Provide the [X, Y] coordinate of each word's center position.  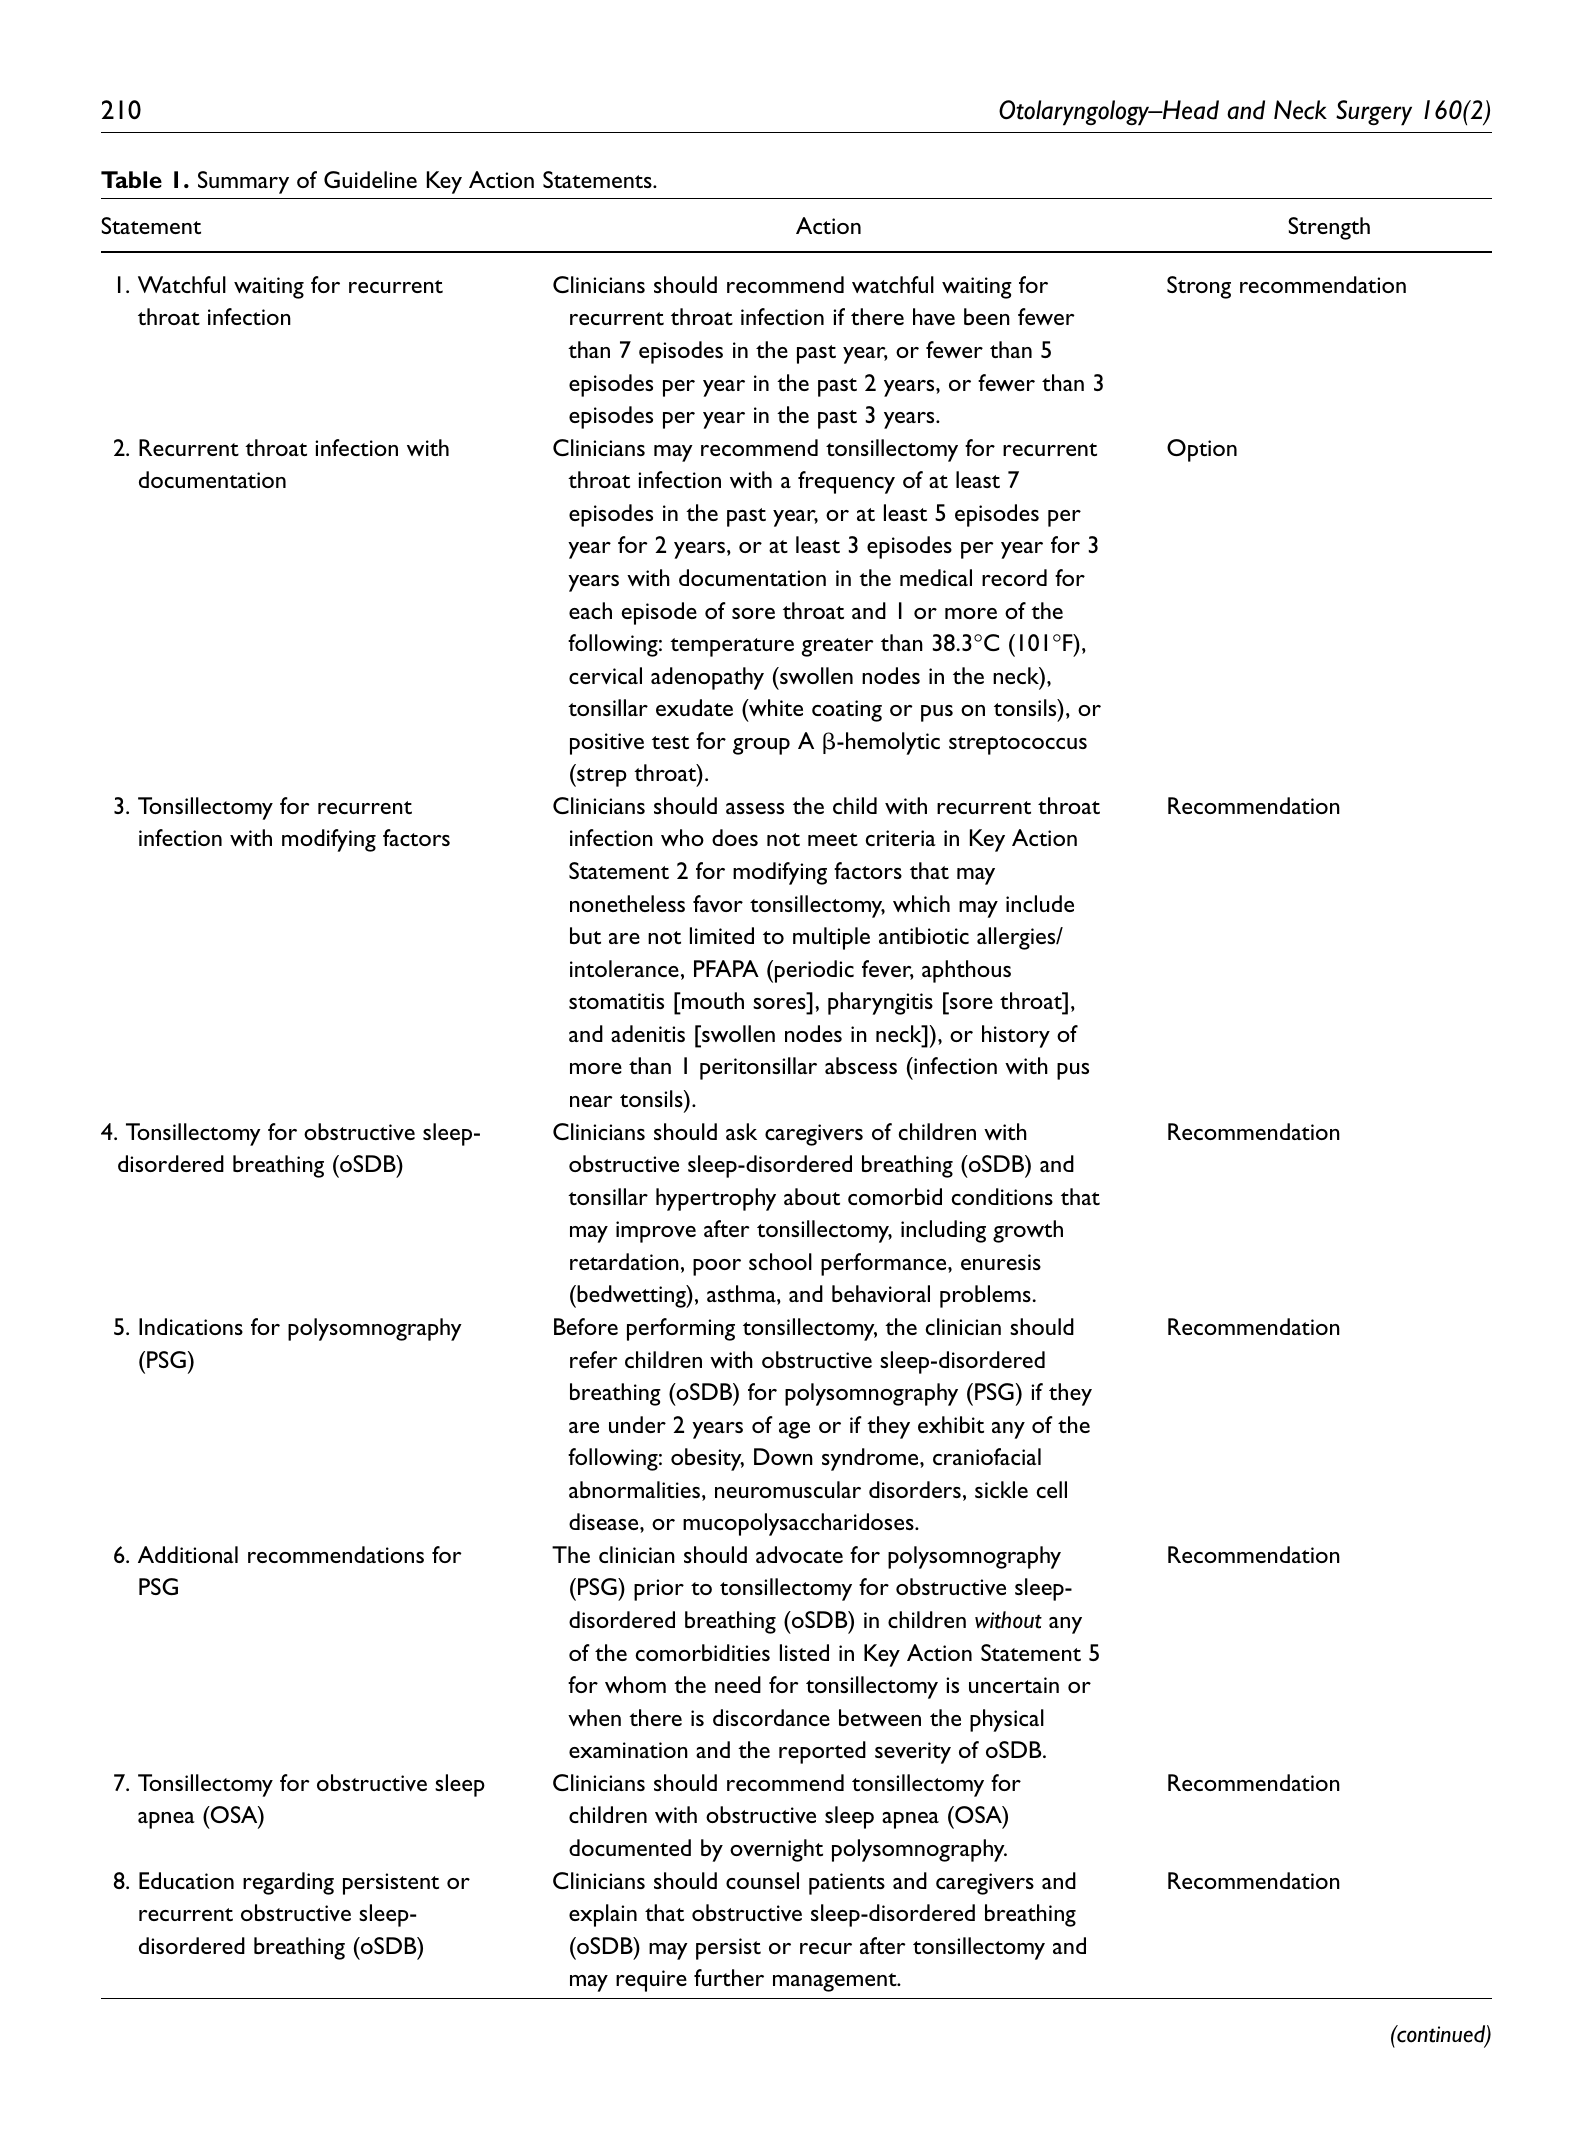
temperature [732, 647]
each [590, 610]
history [1016, 1036]
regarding [288, 1883]
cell [1051, 1489]
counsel [762, 1880]
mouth [712, 1000]
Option [1202, 450]
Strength [1329, 228]
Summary [243, 182]
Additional [188, 1554]
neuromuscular [788, 1489]
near [591, 1101]
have [934, 316]
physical [1007, 1720]
